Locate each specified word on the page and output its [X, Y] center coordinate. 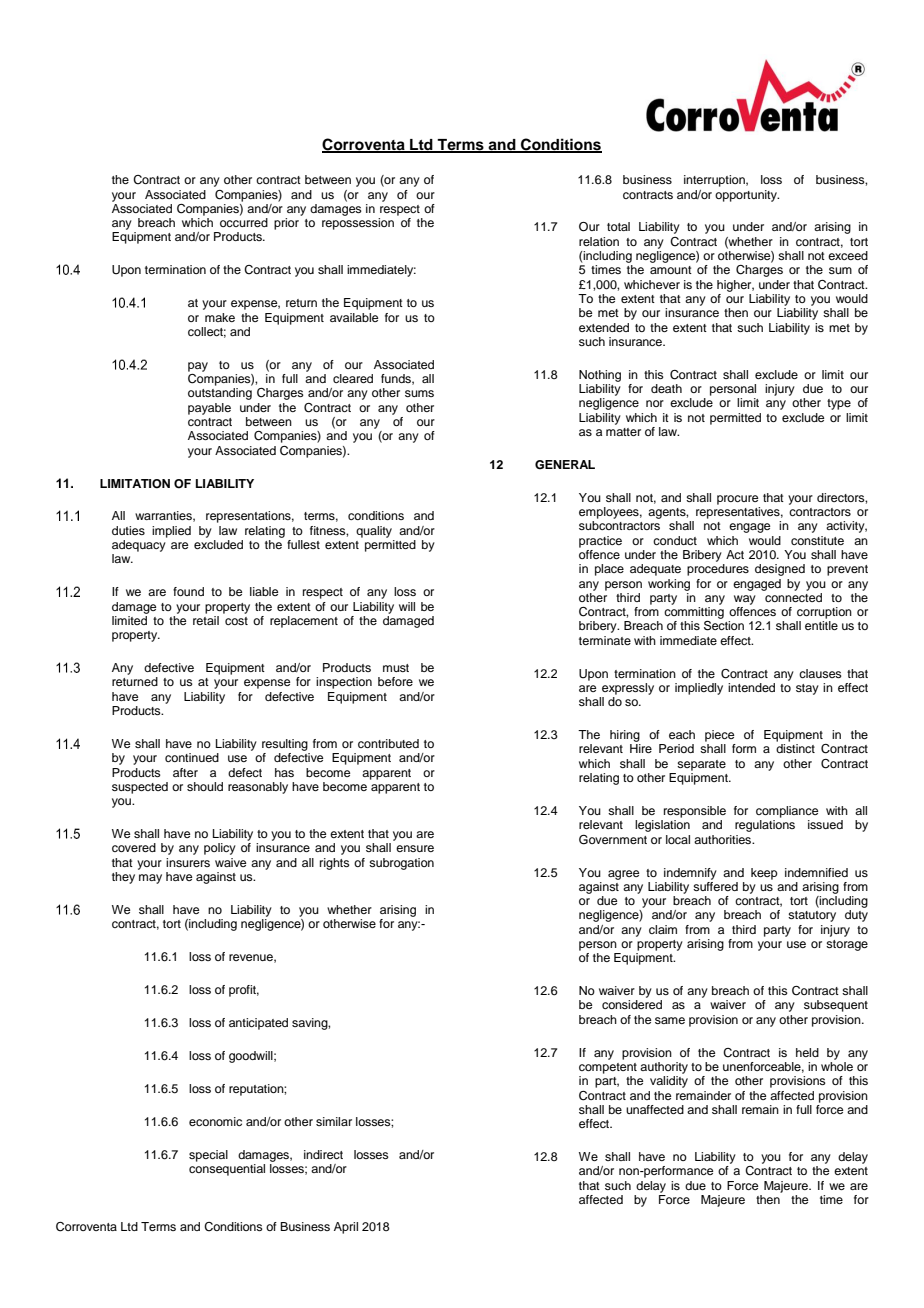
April [346, 1228]
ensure [415, 848]
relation [599, 241]
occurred [244, 222]
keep [764, 874]
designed [780, 570]
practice [600, 542]
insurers [188, 862]
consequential [227, 1170]
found [188, 591]
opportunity [747, 196]
